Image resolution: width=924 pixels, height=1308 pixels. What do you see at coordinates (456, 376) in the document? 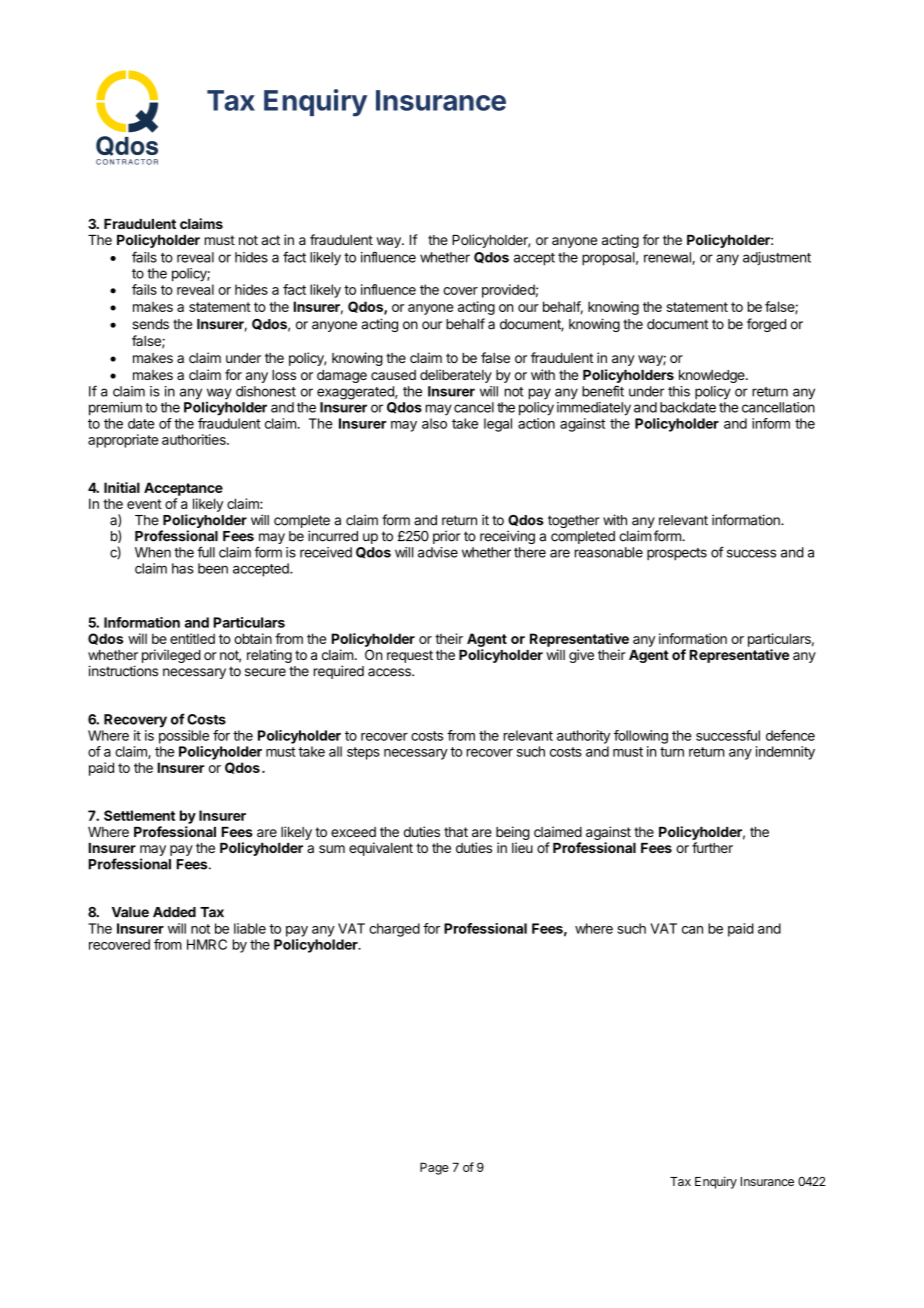
I see `deliberately` at bounding box center [456, 376].
